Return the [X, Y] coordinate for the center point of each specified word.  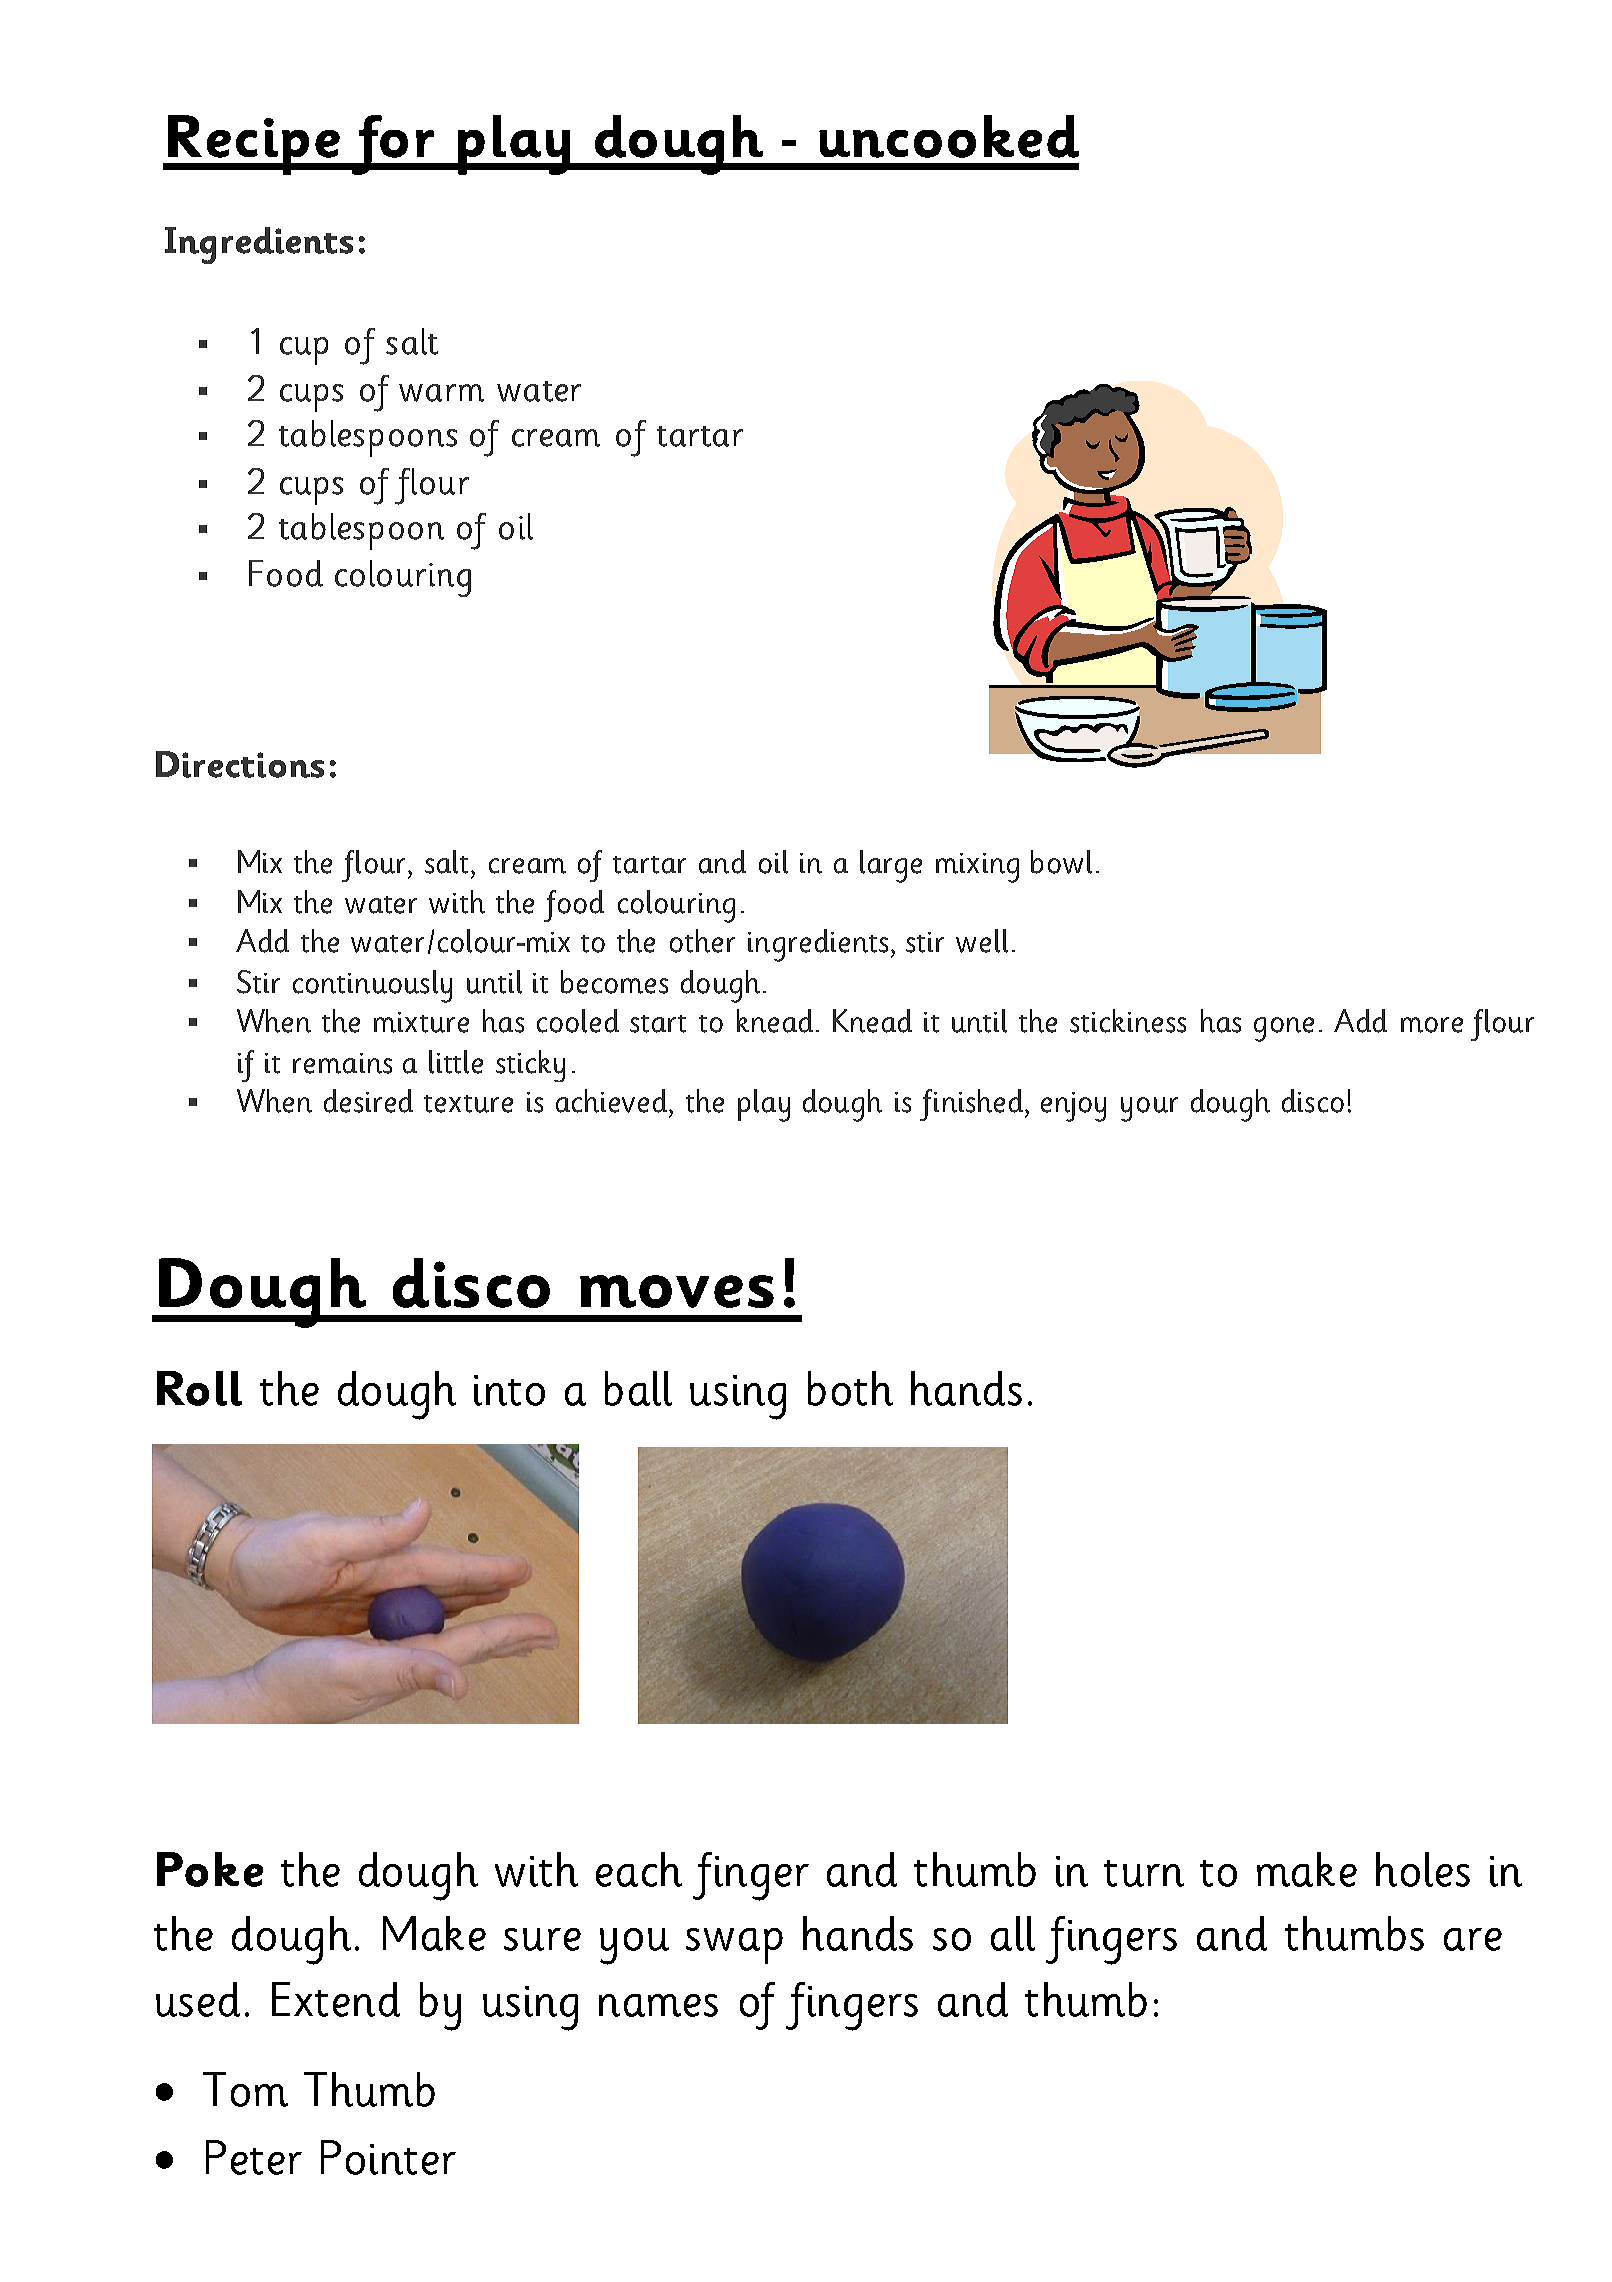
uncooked [949, 136]
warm [441, 393]
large [891, 866]
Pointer [388, 2157]
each [639, 1869]
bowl [1061, 862]
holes [1423, 1869]
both [850, 1388]
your [1149, 1109]
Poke [210, 1869]
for [393, 145]
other [702, 941]
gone [1284, 1029]
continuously [372, 986]
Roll [199, 1388]
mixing [977, 868]
